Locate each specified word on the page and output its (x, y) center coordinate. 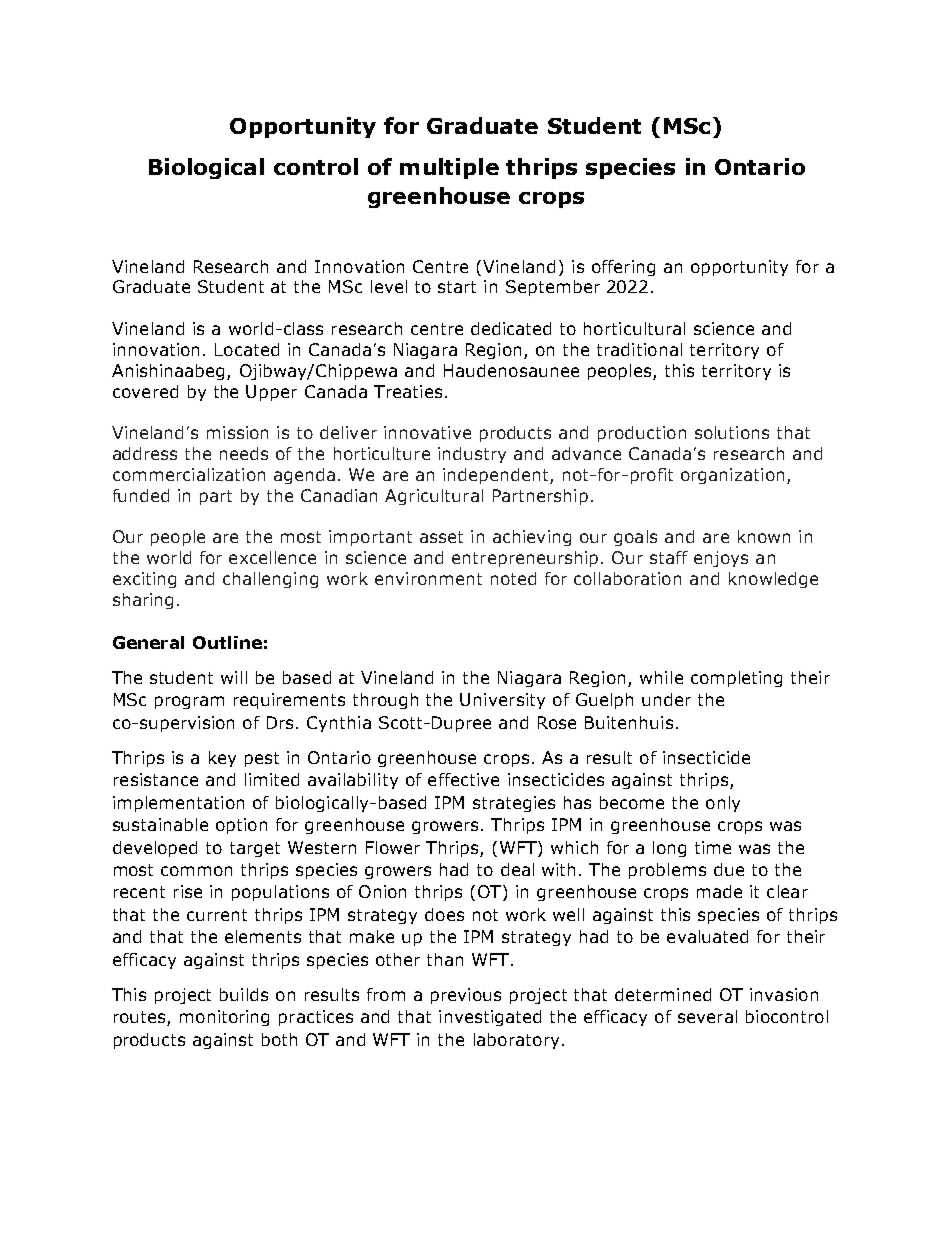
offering (623, 268)
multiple (449, 168)
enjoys (721, 559)
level (389, 286)
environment (428, 578)
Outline (227, 642)
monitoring (224, 1018)
